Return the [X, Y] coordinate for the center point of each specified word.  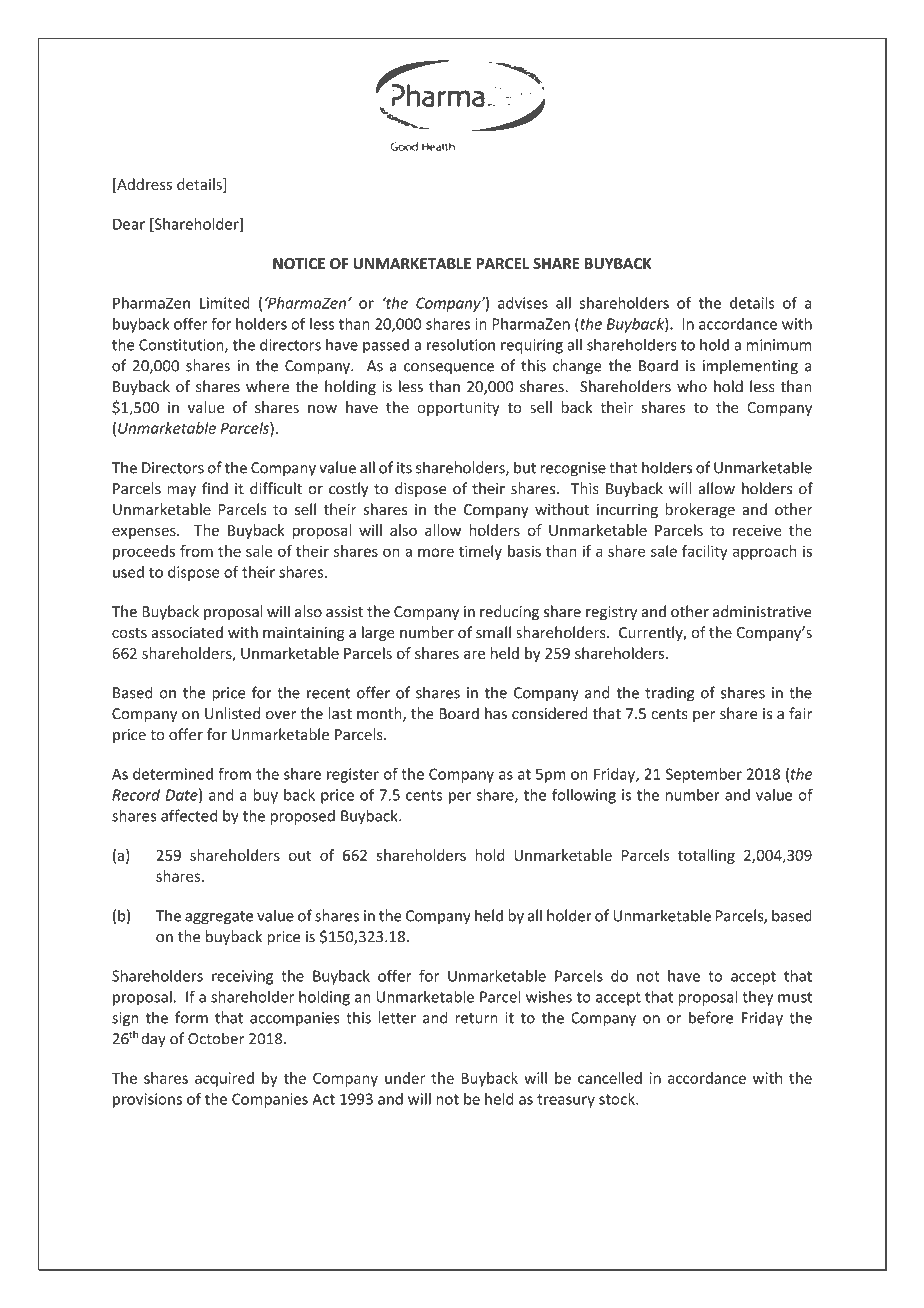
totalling [706, 856]
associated [187, 632]
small [493, 632]
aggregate [219, 918]
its [404, 468]
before [711, 1017]
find [215, 488]
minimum [779, 345]
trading [669, 694]
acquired [224, 1079]
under [405, 1078]
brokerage [700, 510]
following [584, 796]
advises [523, 303]
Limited [225, 303]
